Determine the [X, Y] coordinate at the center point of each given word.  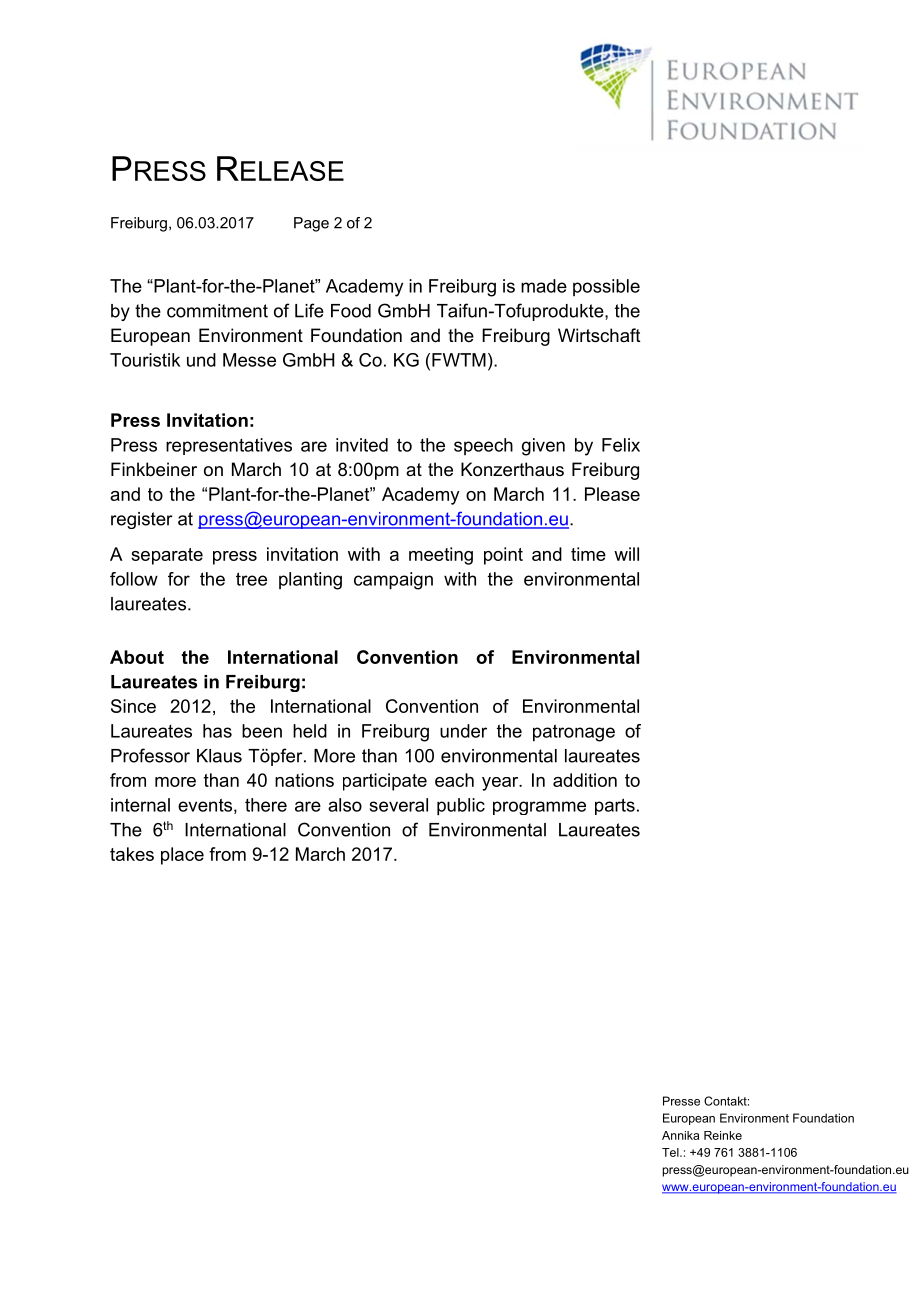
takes [132, 854]
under [463, 731]
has [217, 731]
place [182, 856]
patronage [574, 733]
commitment [217, 311]
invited [362, 445]
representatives [229, 446]
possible [606, 287]
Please [612, 494]
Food [351, 311]
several [399, 805]
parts [615, 806]
